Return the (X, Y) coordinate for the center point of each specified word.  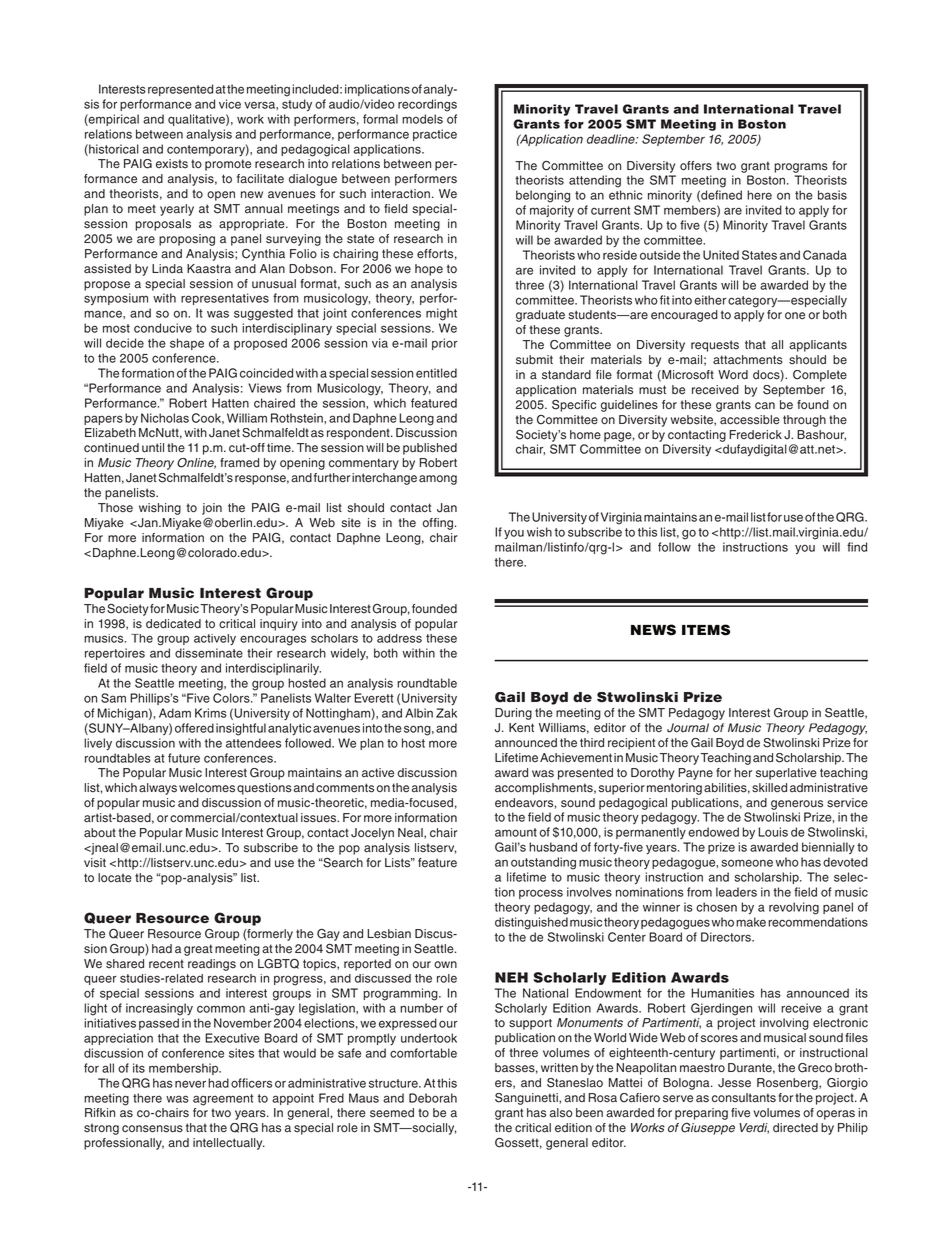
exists (172, 164)
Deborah (433, 1098)
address (399, 638)
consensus (152, 1129)
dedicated (173, 624)
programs (801, 168)
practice (435, 135)
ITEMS (706, 630)
